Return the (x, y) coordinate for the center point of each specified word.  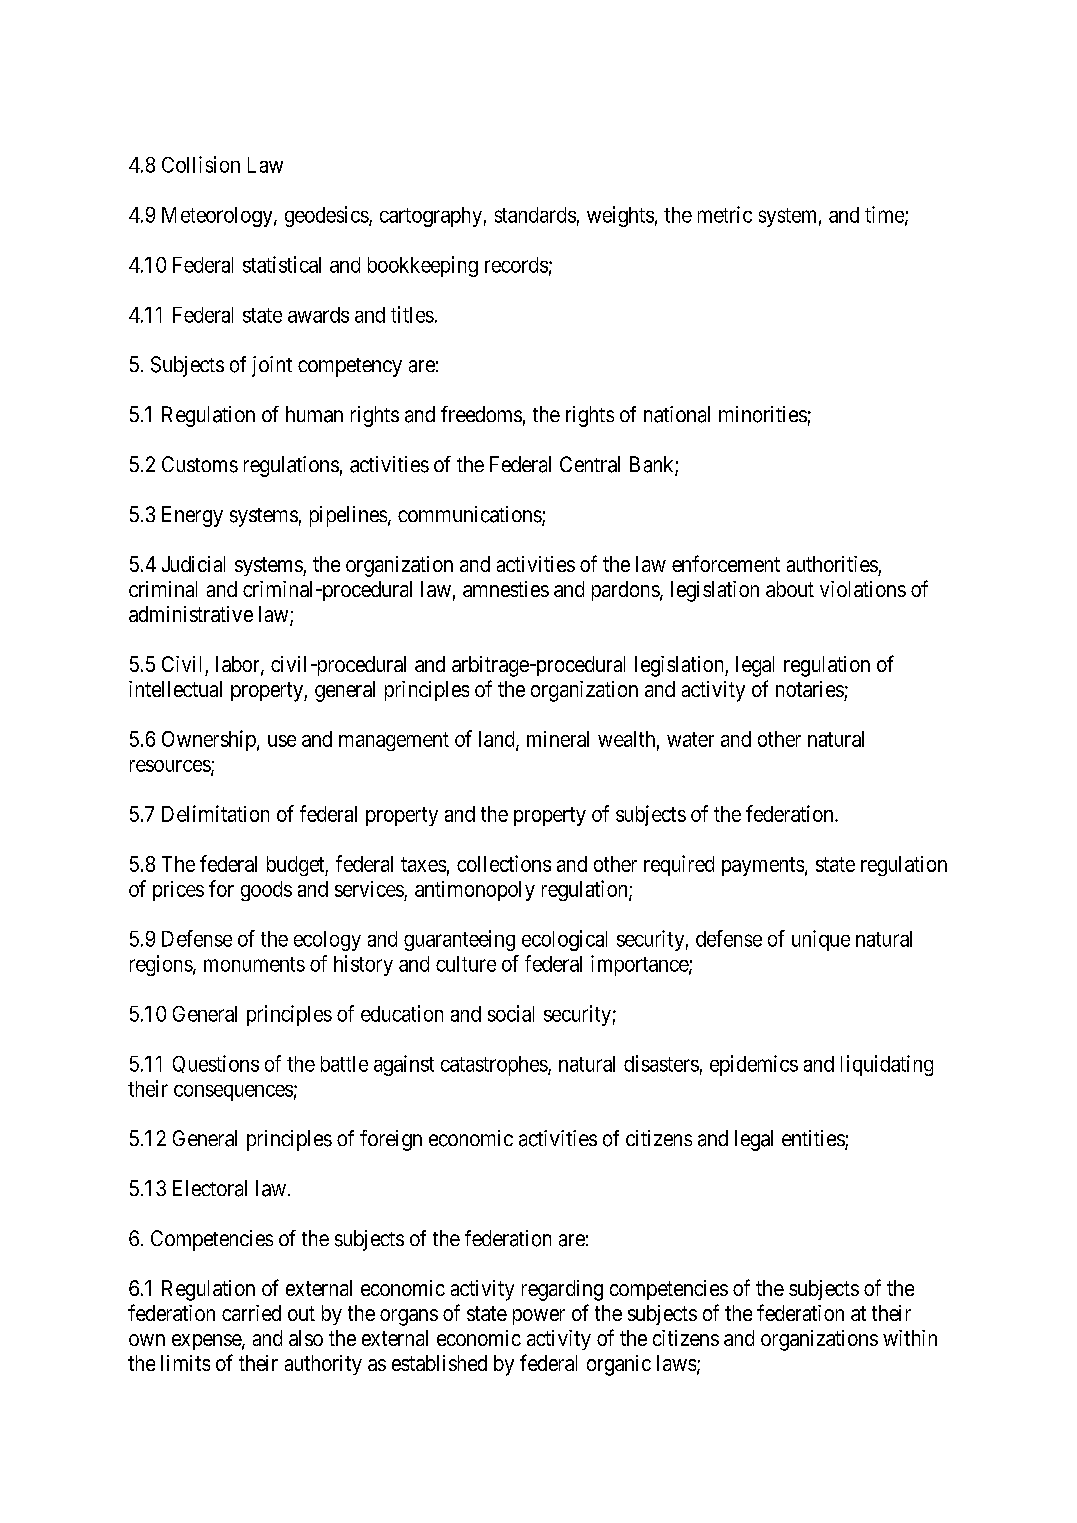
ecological (564, 940)
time (885, 215)
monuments (254, 964)
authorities (832, 564)
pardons (626, 591)
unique (821, 940)
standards (535, 215)
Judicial (193, 564)
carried (251, 1313)
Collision (201, 164)
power (539, 1317)
